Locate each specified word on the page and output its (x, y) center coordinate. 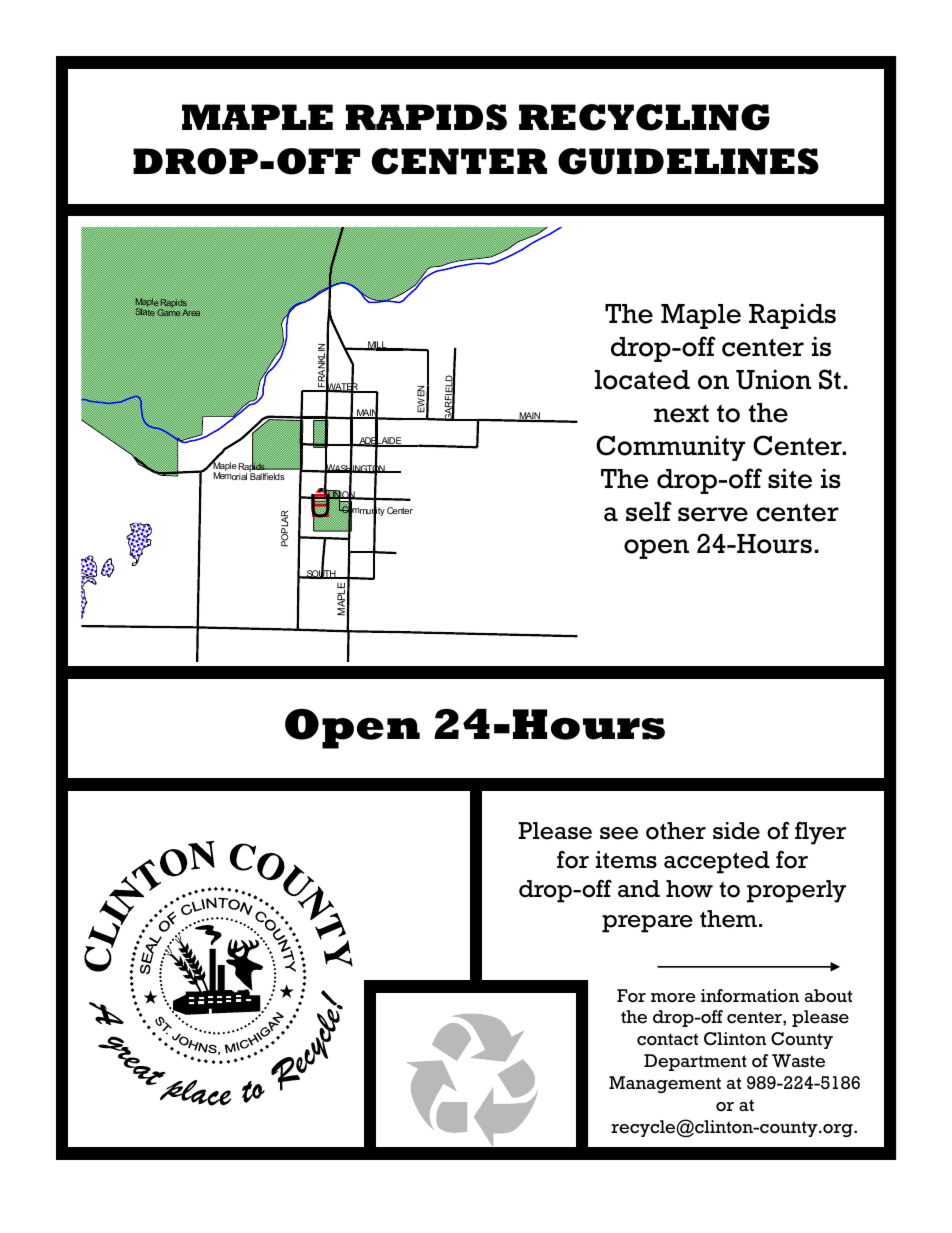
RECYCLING (644, 117)
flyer (820, 833)
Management (665, 1084)
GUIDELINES (688, 161)
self (649, 511)
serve (713, 514)
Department (695, 1062)
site (790, 478)
